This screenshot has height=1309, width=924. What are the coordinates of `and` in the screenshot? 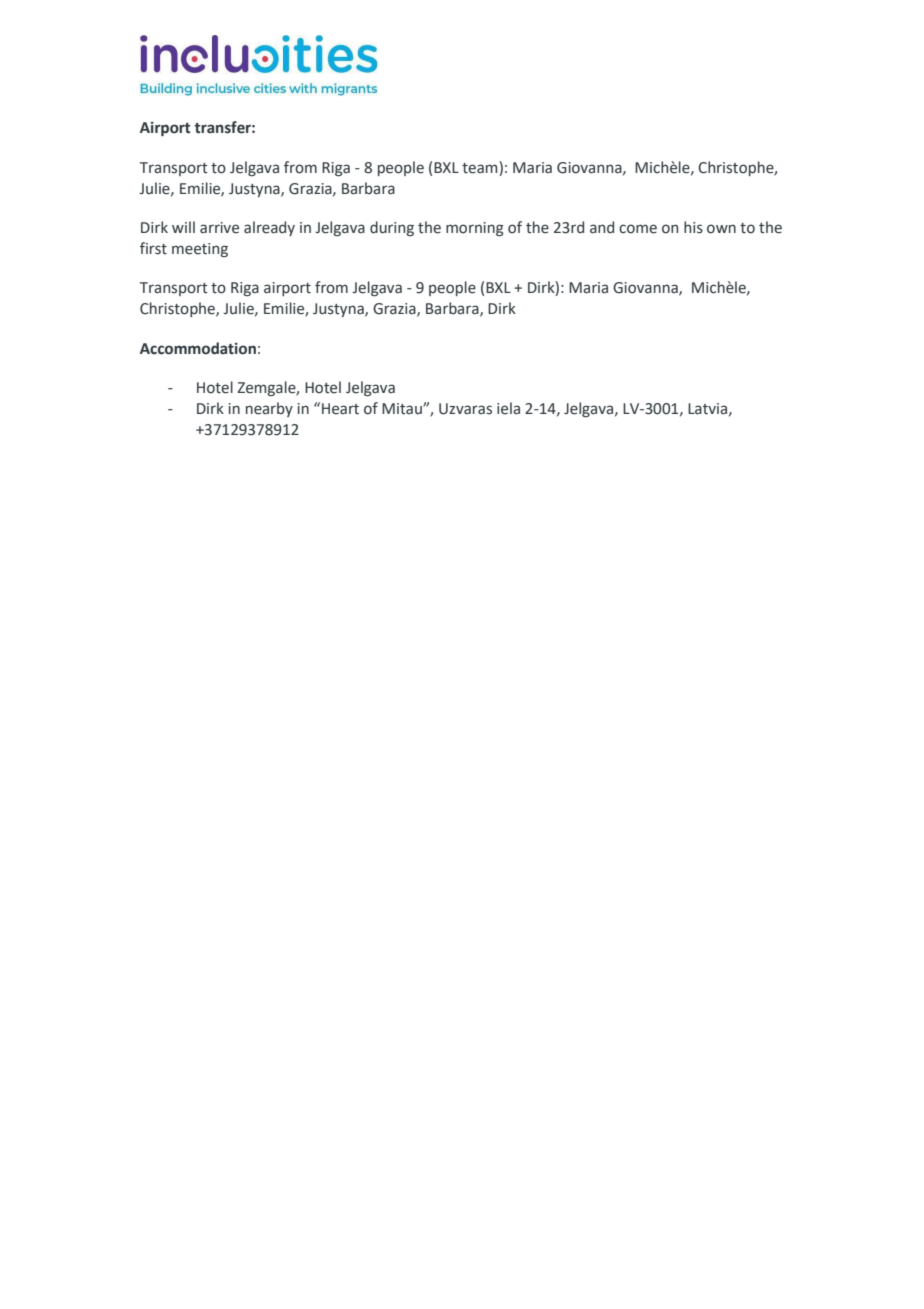 It's located at (602, 227).
